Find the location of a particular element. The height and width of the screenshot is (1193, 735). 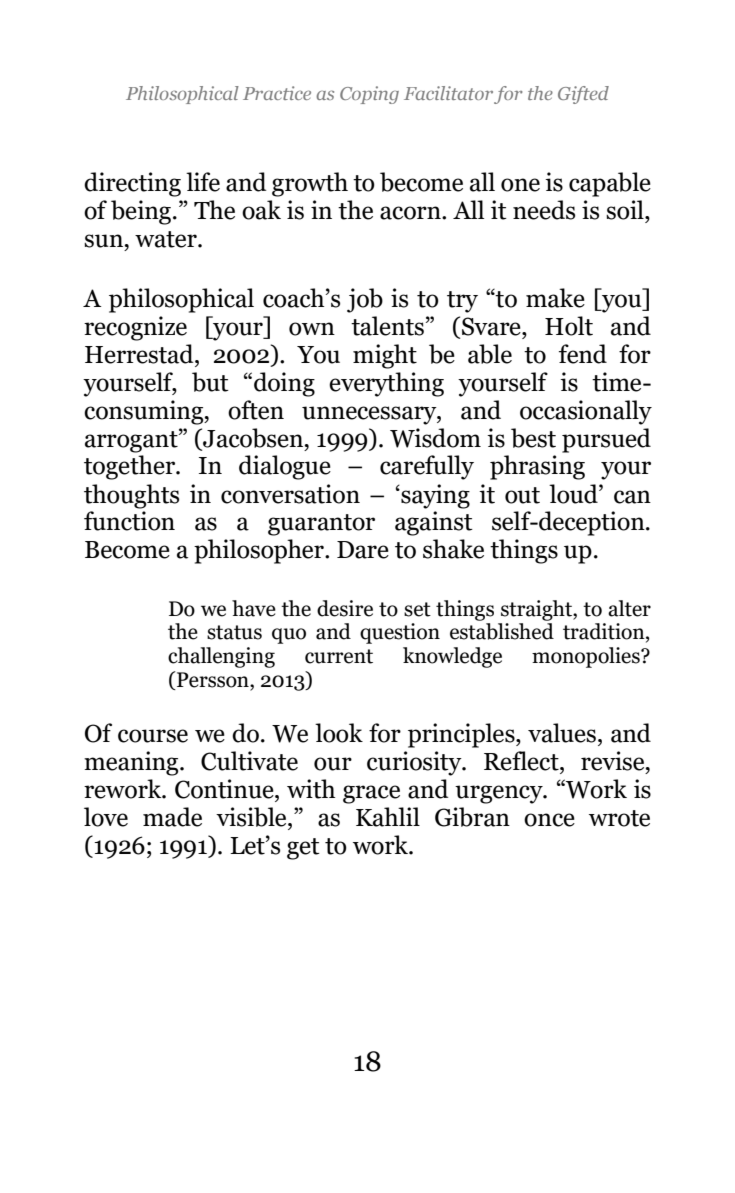

phrasing is located at coordinates (537, 467).
